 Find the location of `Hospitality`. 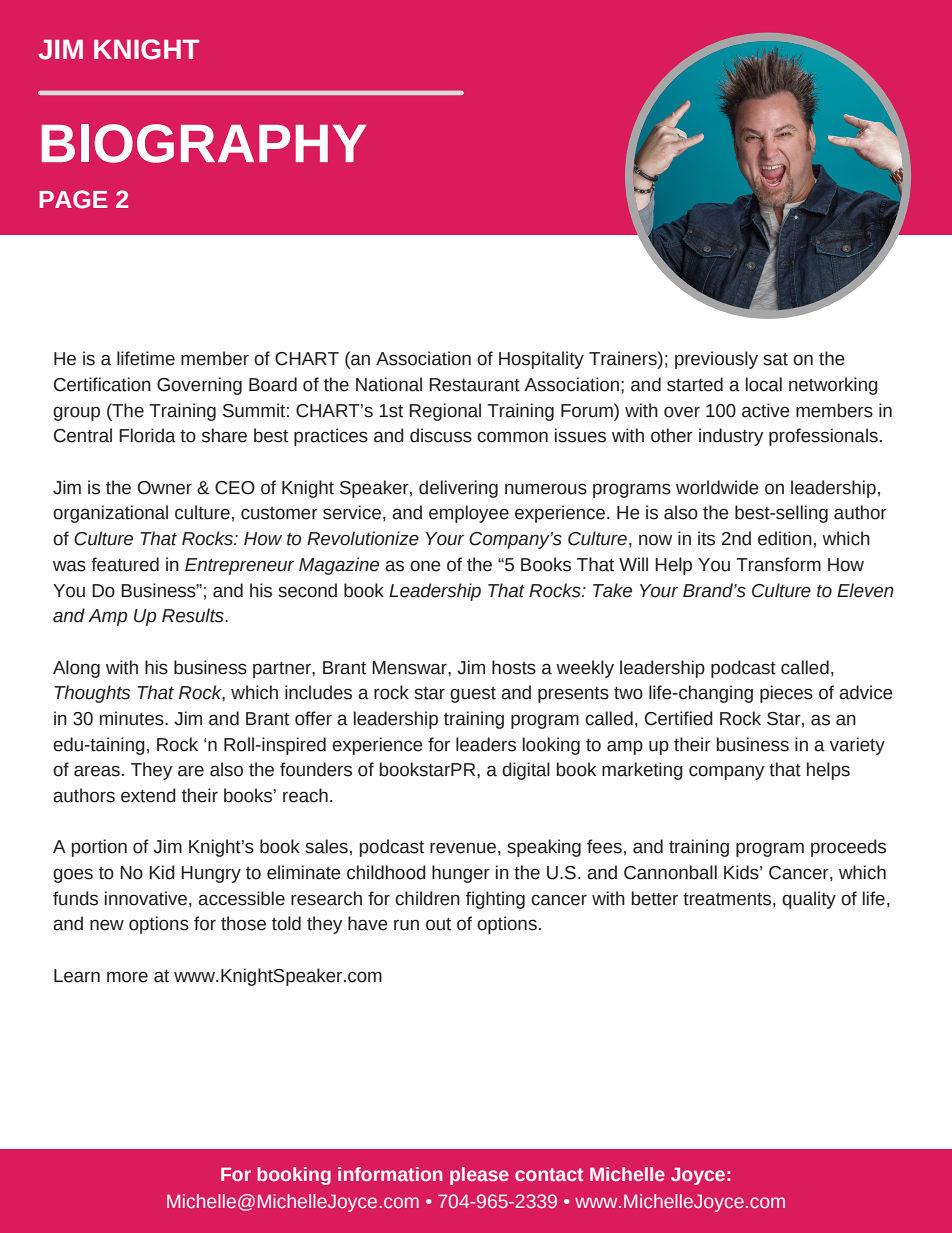

Hospitality is located at coordinates (541, 360).
